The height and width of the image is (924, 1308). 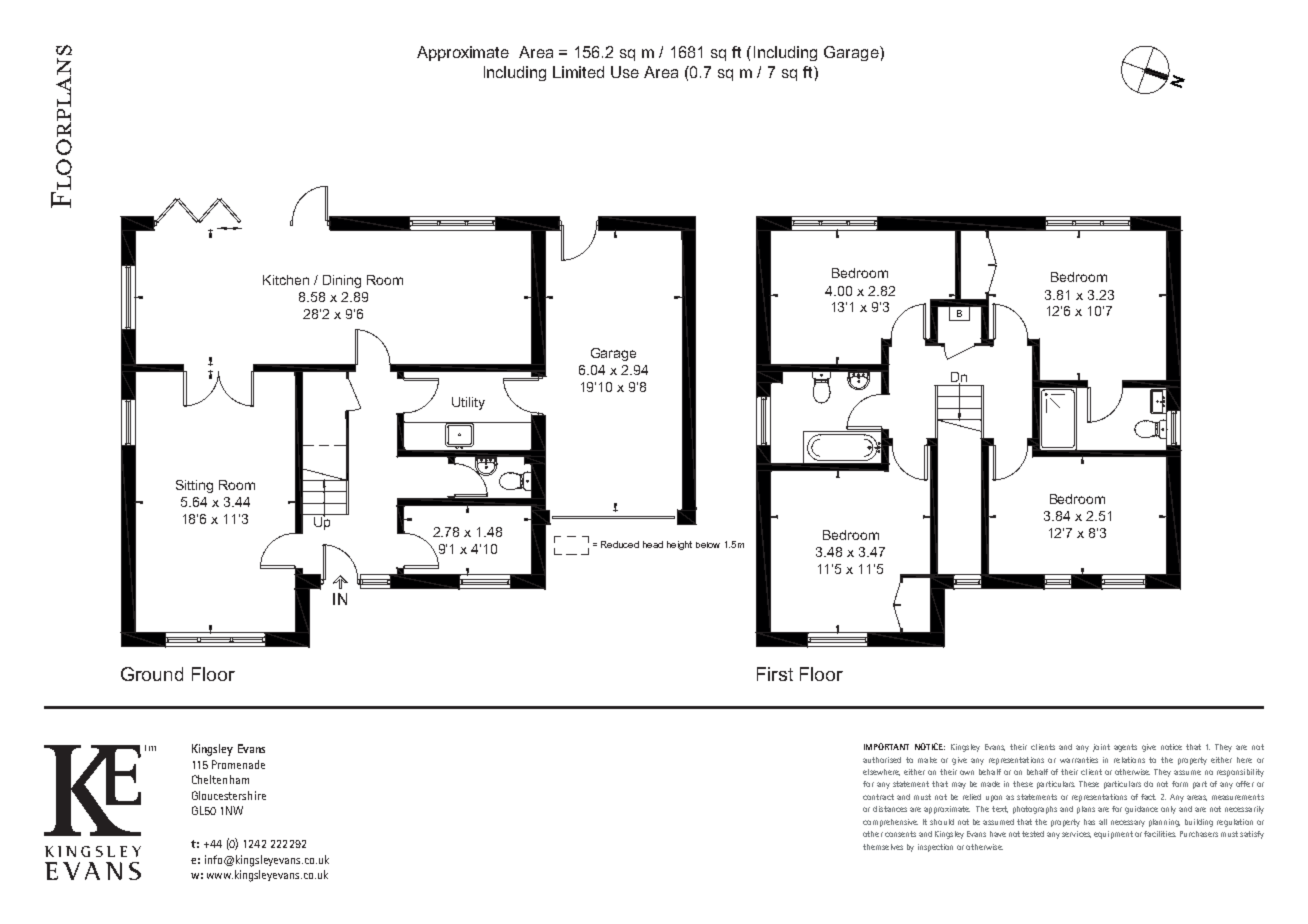 What do you see at coordinates (229, 795) in the image?
I see `Gloucestershire` at bounding box center [229, 795].
